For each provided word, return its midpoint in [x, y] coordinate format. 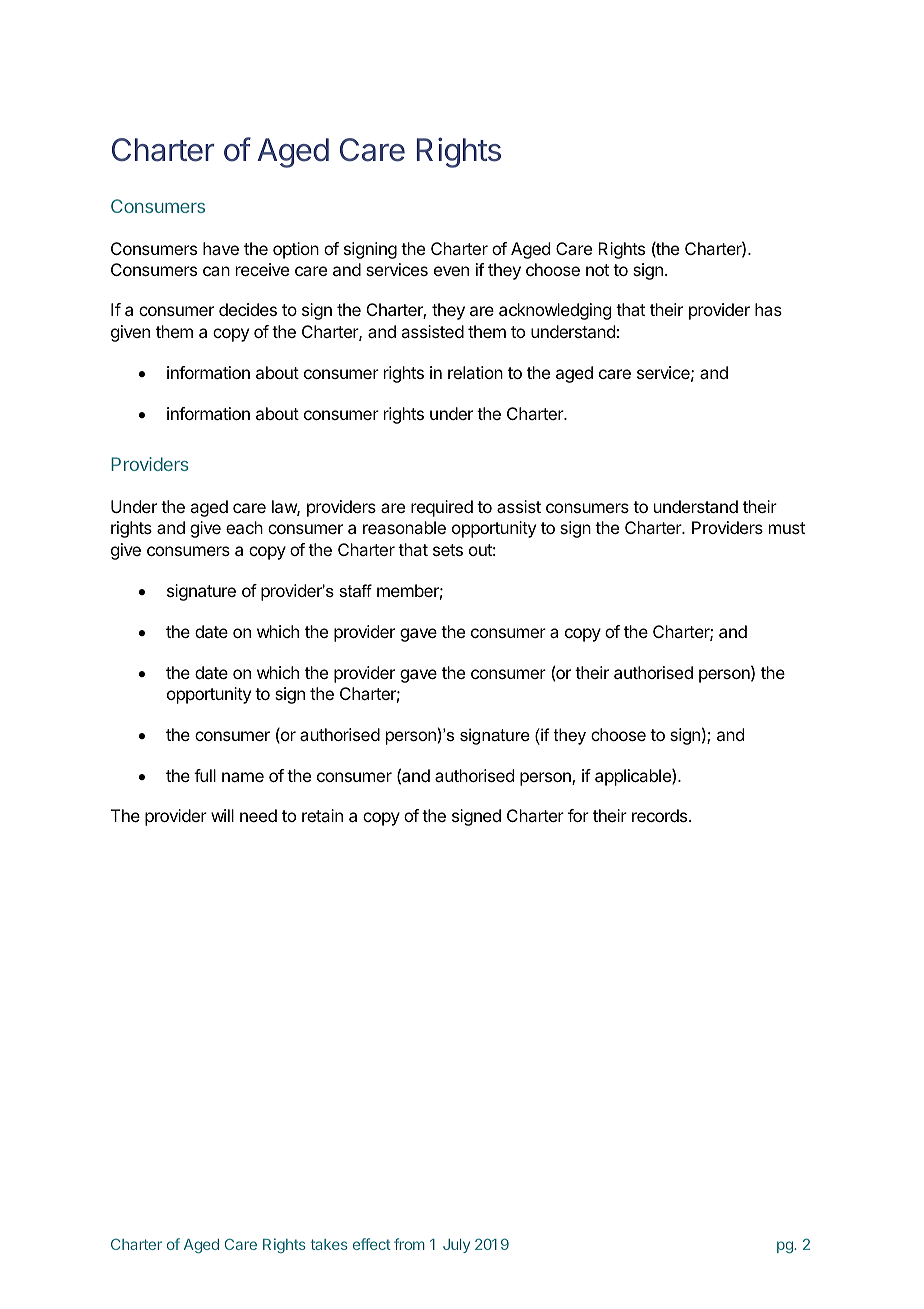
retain [322, 815]
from [409, 1244]
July [456, 1246]
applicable [634, 777]
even [451, 271]
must [787, 528]
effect [372, 1244]
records [661, 815]
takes [329, 1244]
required [442, 508]
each [244, 527]
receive [262, 269]
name [243, 777]
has [768, 309]
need [258, 815]
